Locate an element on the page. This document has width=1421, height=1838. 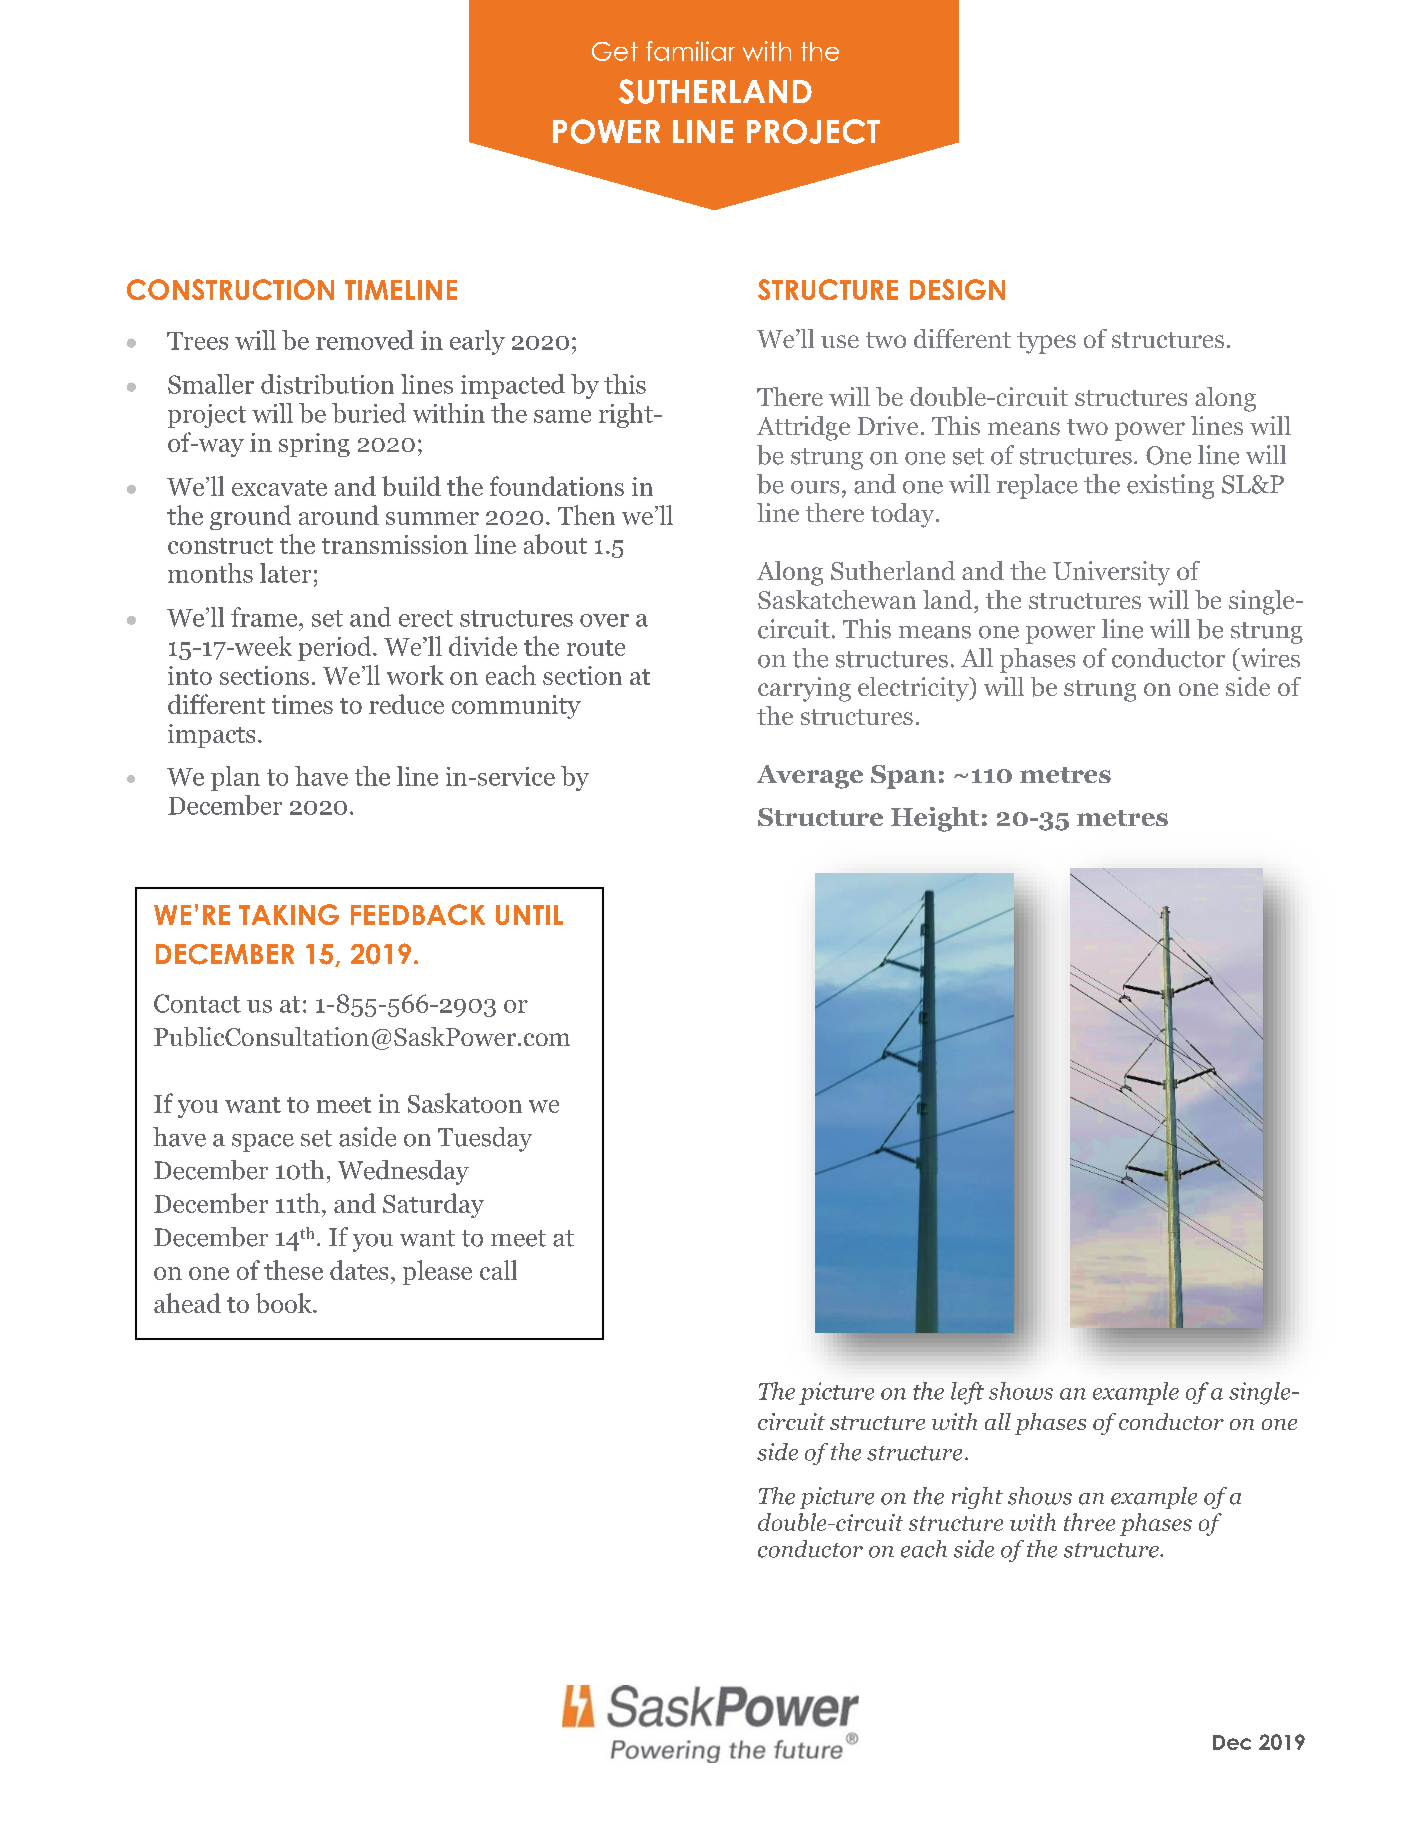
UNTIL is located at coordinates (529, 915).
